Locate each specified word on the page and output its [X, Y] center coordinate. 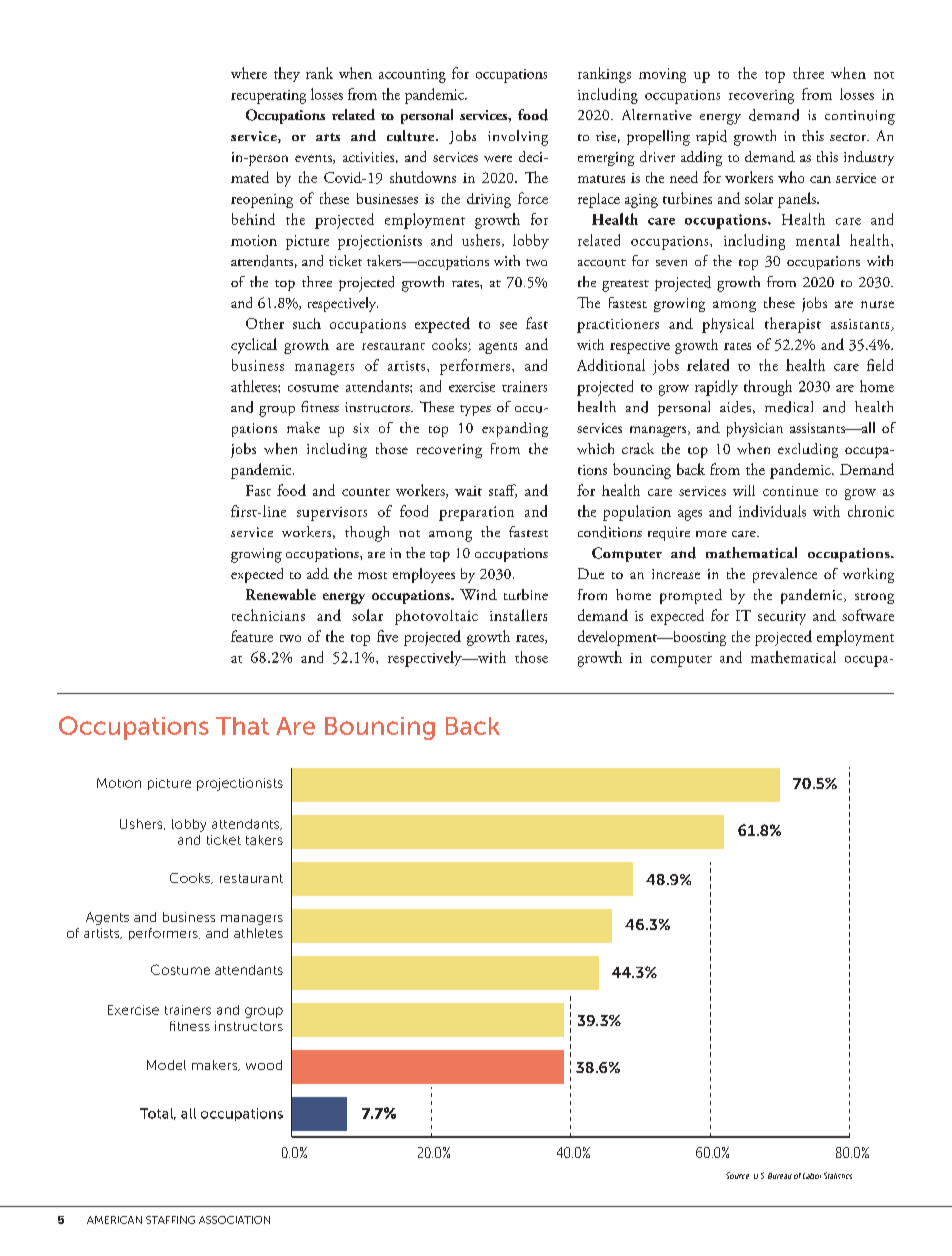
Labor [812, 1176]
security [782, 618]
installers [518, 615]
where [249, 73]
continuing [860, 117]
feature [252, 636]
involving [518, 138]
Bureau [780, 1176]
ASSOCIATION [234, 1220]
